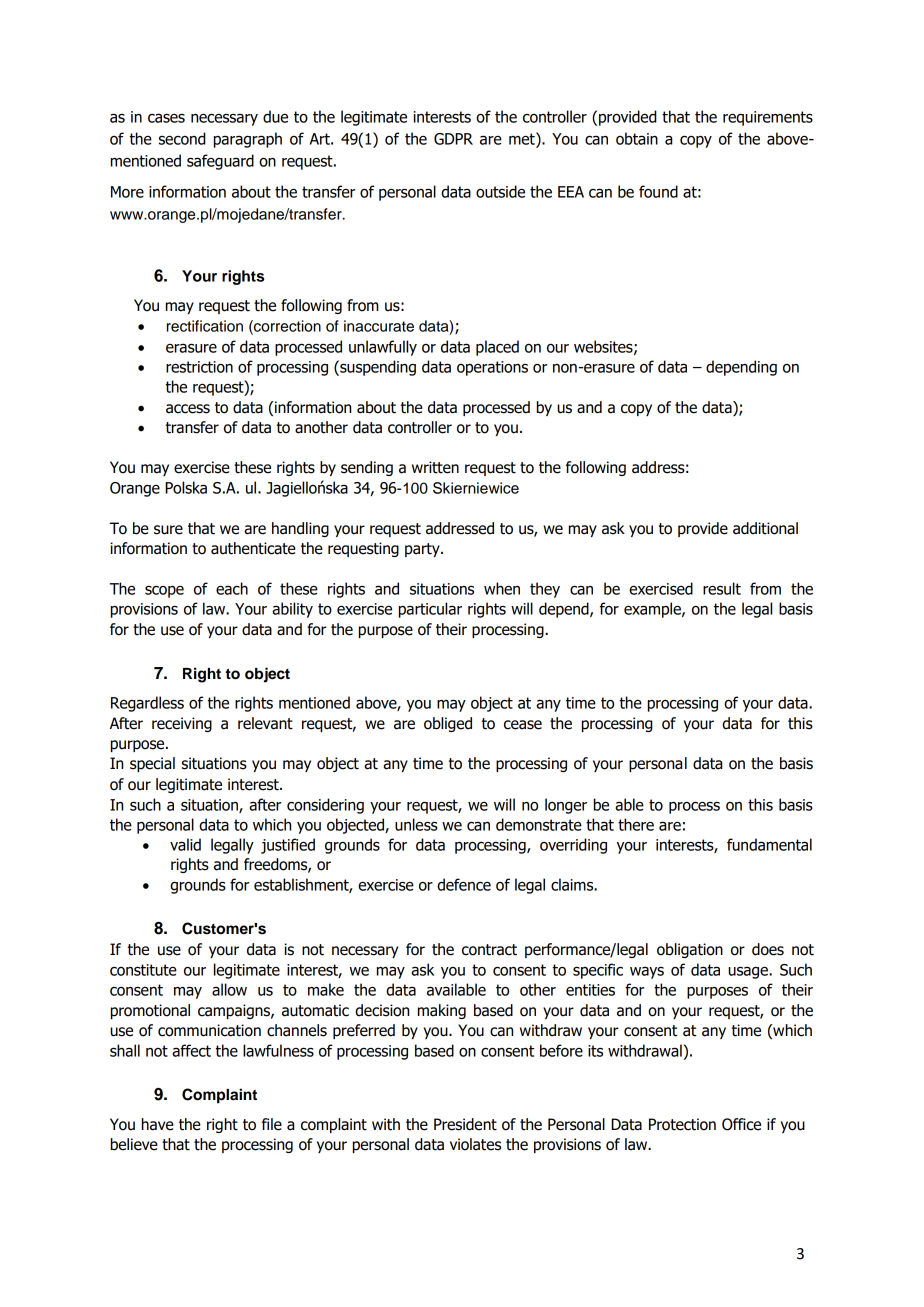 This screenshot has width=924, height=1307. What do you see at coordinates (453, 139) in the screenshot?
I see `GDPR` at bounding box center [453, 139].
